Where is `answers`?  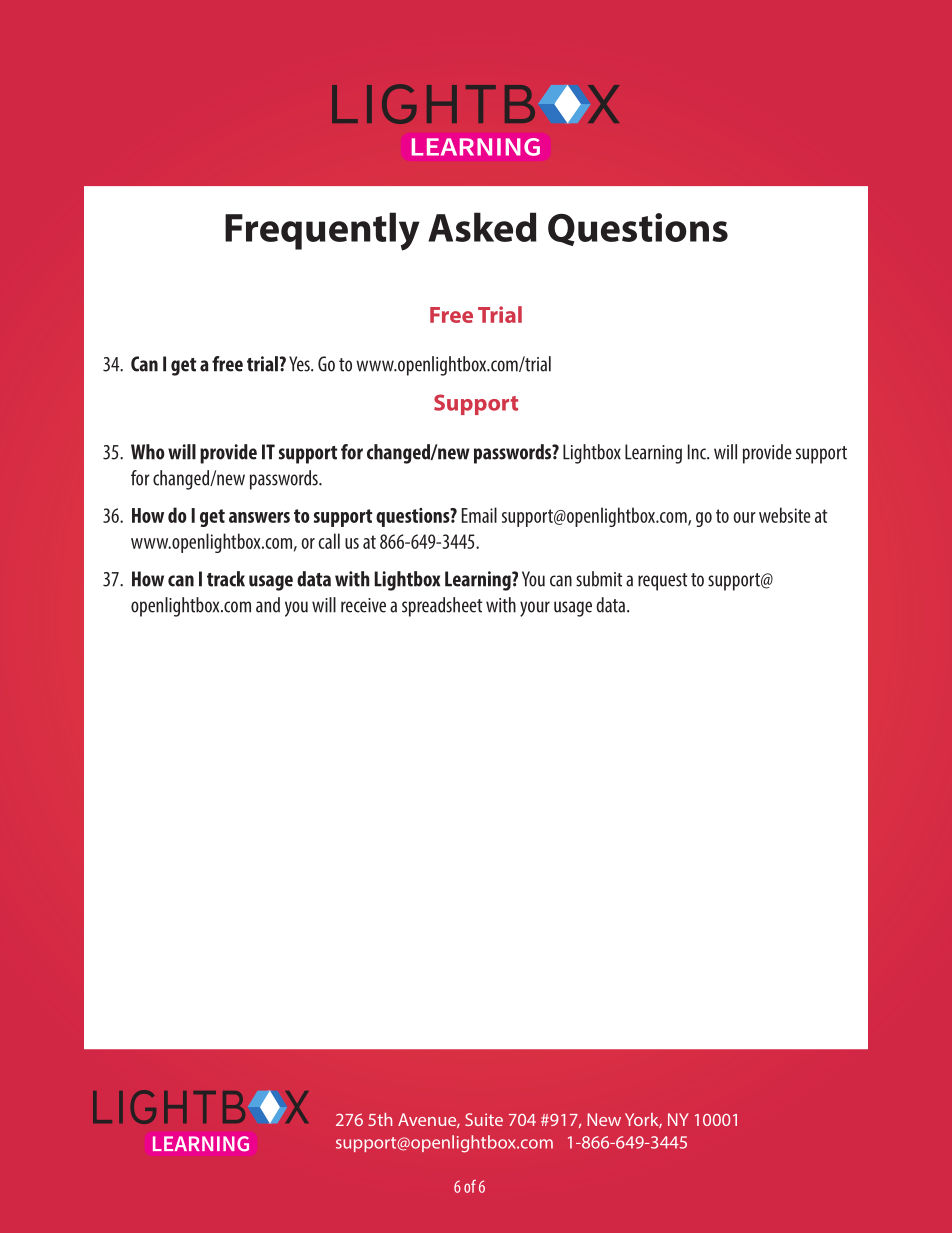
answers is located at coordinates (259, 517).
